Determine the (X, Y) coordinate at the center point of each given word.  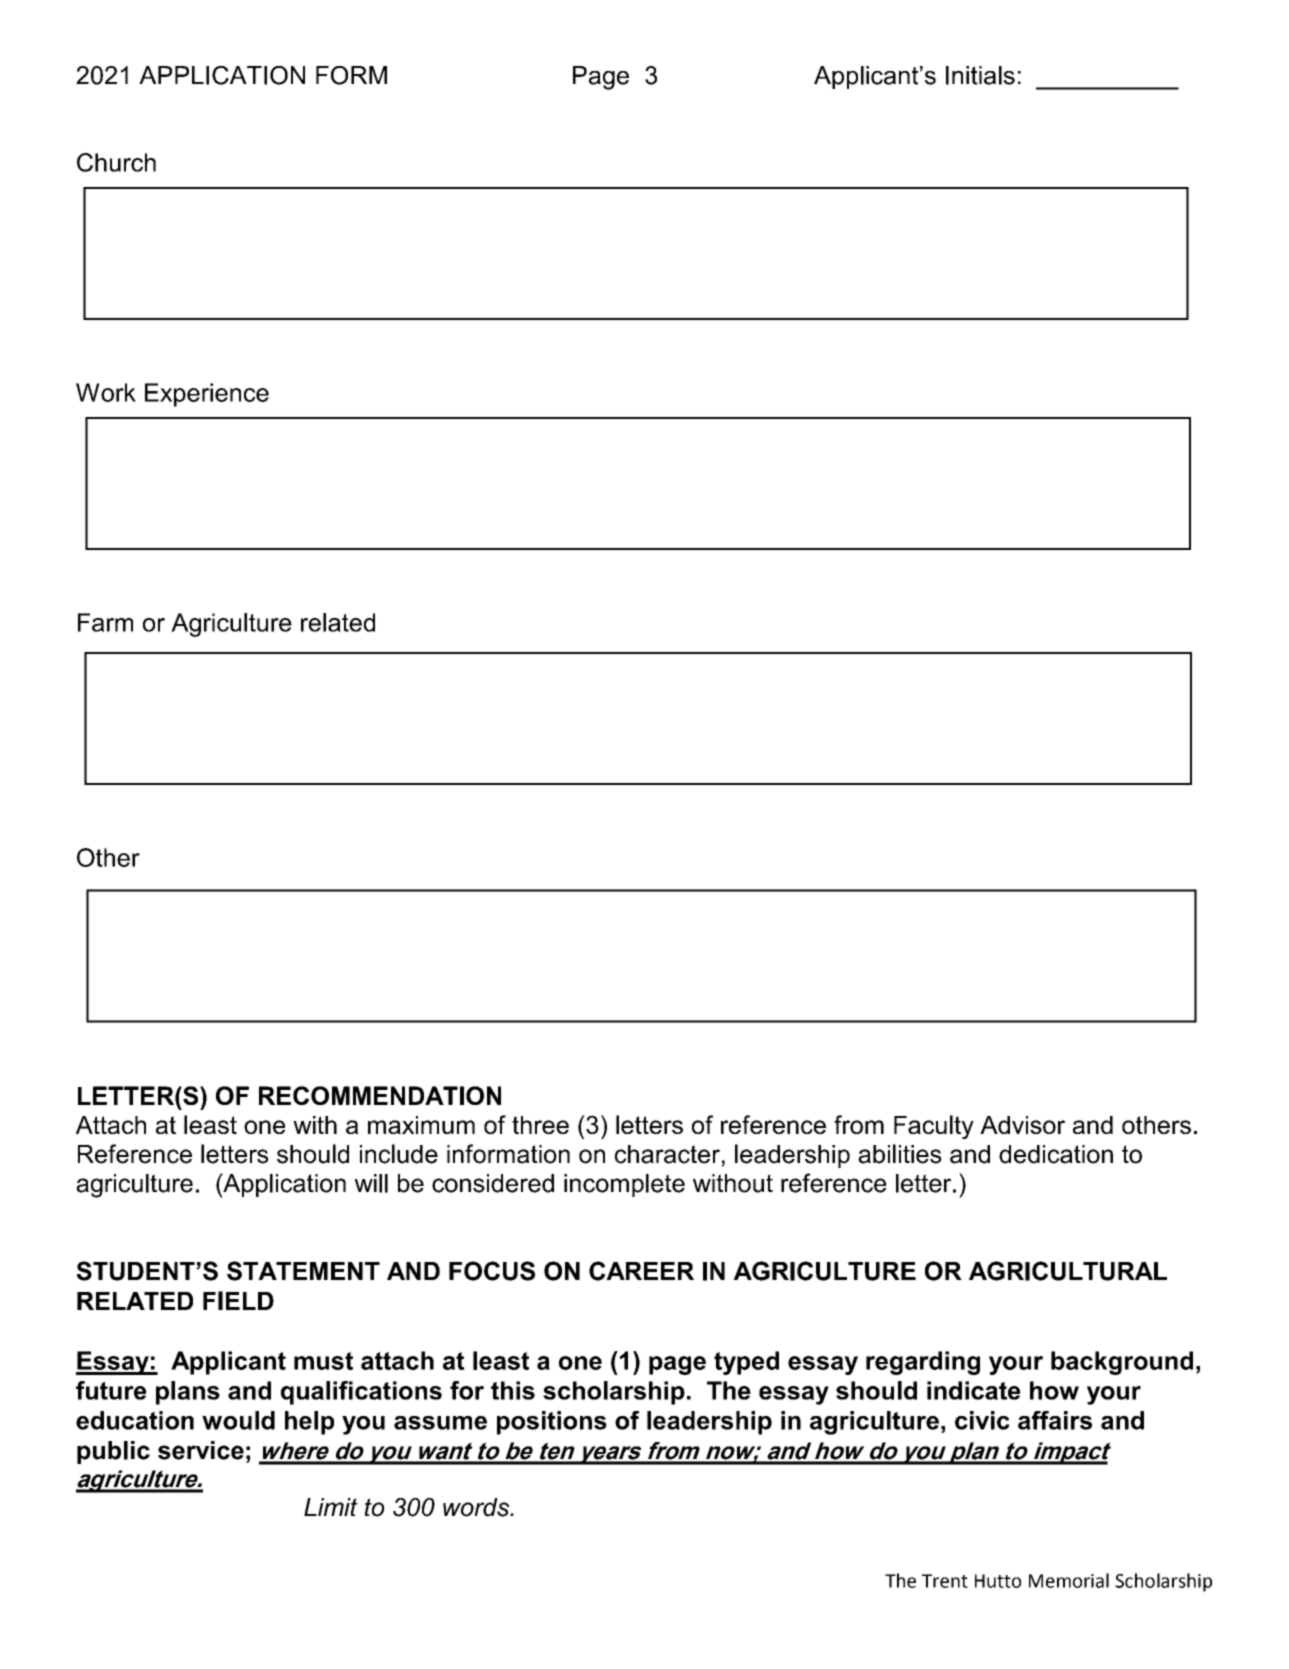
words (477, 1507)
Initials (980, 75)
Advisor (1022, 1125)
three (540, 1125)
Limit (331, 1507)
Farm (105, 622)
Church (116, 162)
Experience (207, 395)
